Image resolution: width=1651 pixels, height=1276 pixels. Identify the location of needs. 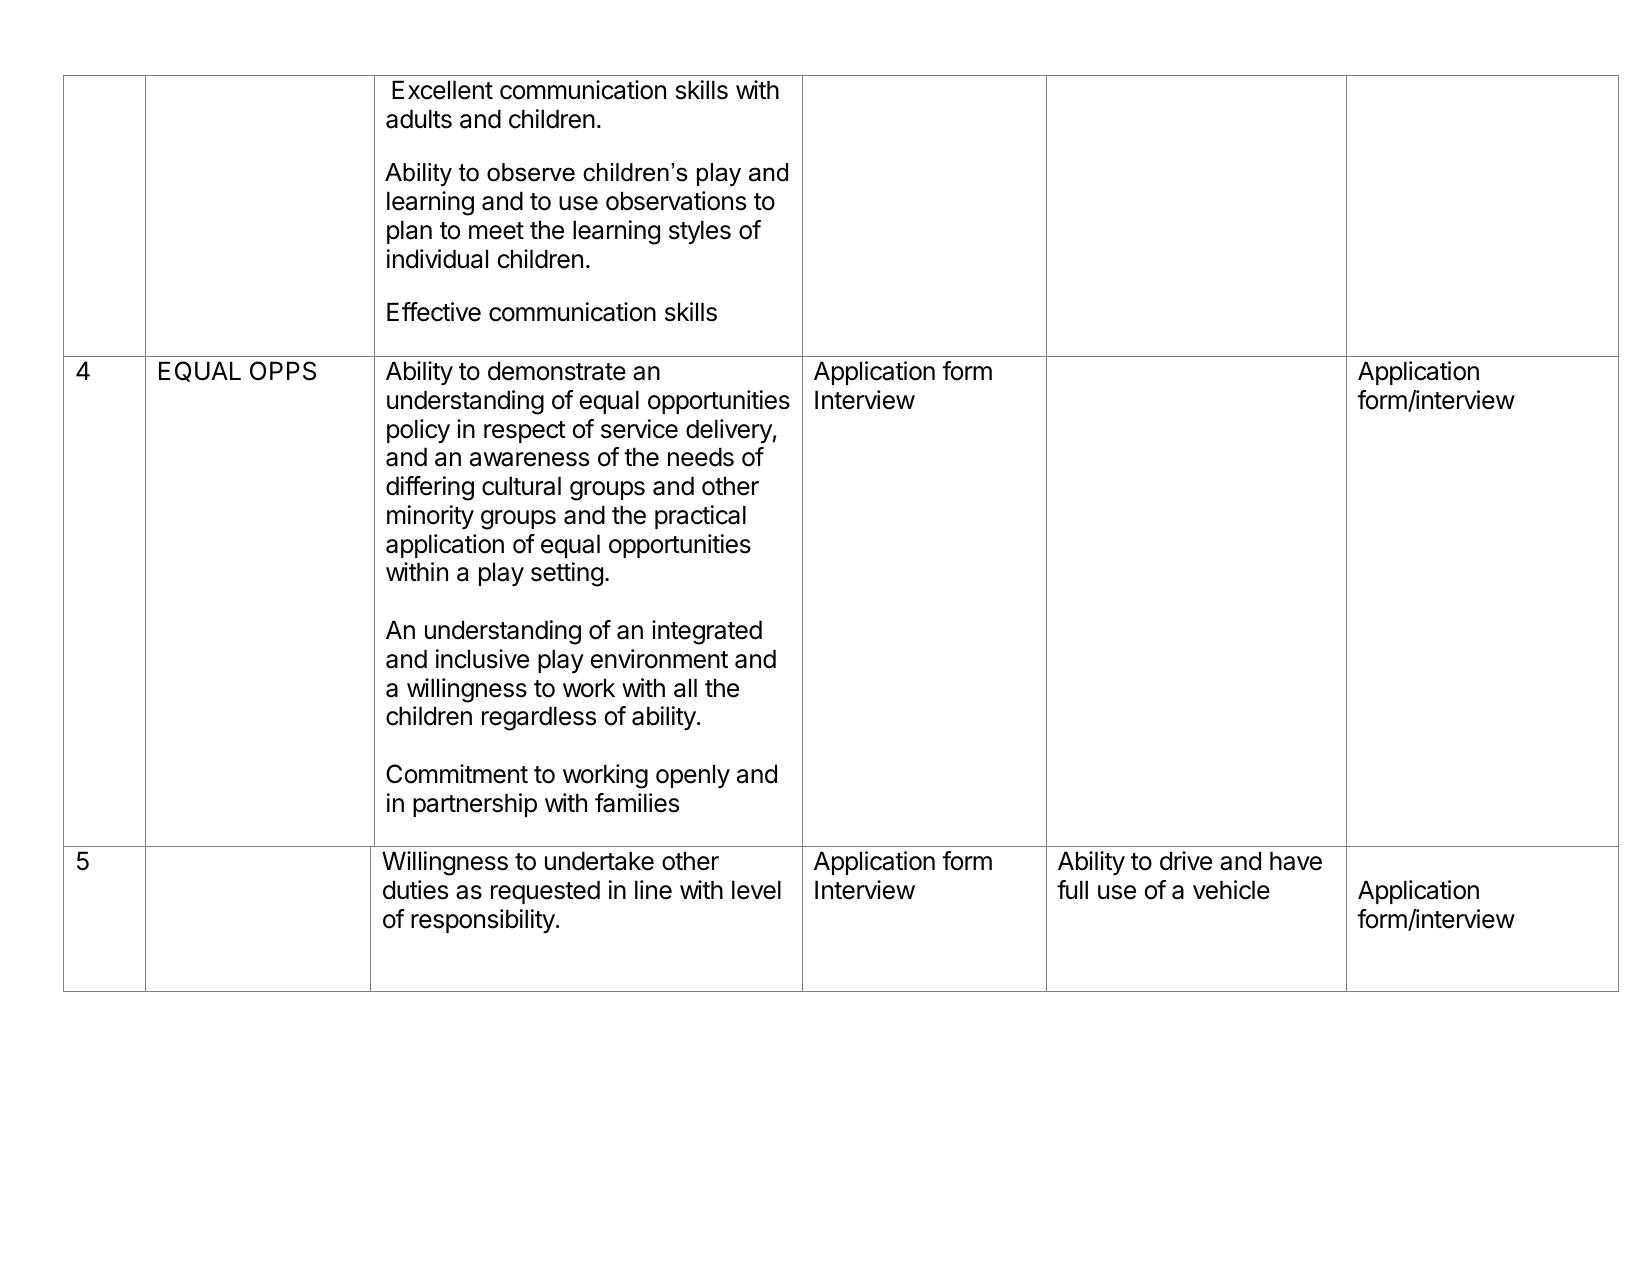
(701, 457).
